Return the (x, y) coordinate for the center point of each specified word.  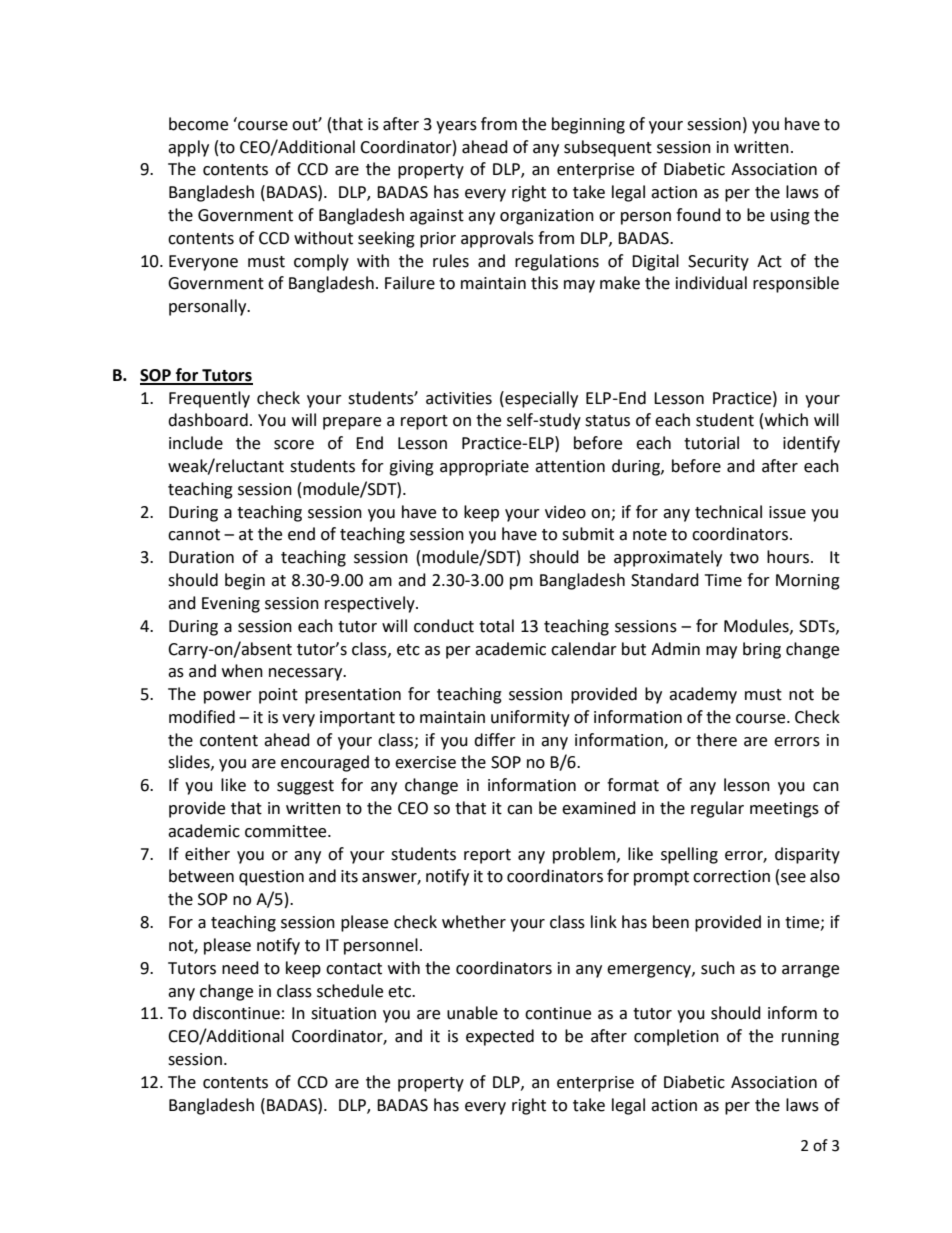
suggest (305, 787)
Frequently (209, 399)
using (790, 217)
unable (472, 1013)
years (456, 127)
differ (495, 740)
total (496, 626)
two (744, 558)
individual (711, 283)
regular (717, 809)
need (240, 968)
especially (540, 399)
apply (188, 148)
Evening (231, 605)
